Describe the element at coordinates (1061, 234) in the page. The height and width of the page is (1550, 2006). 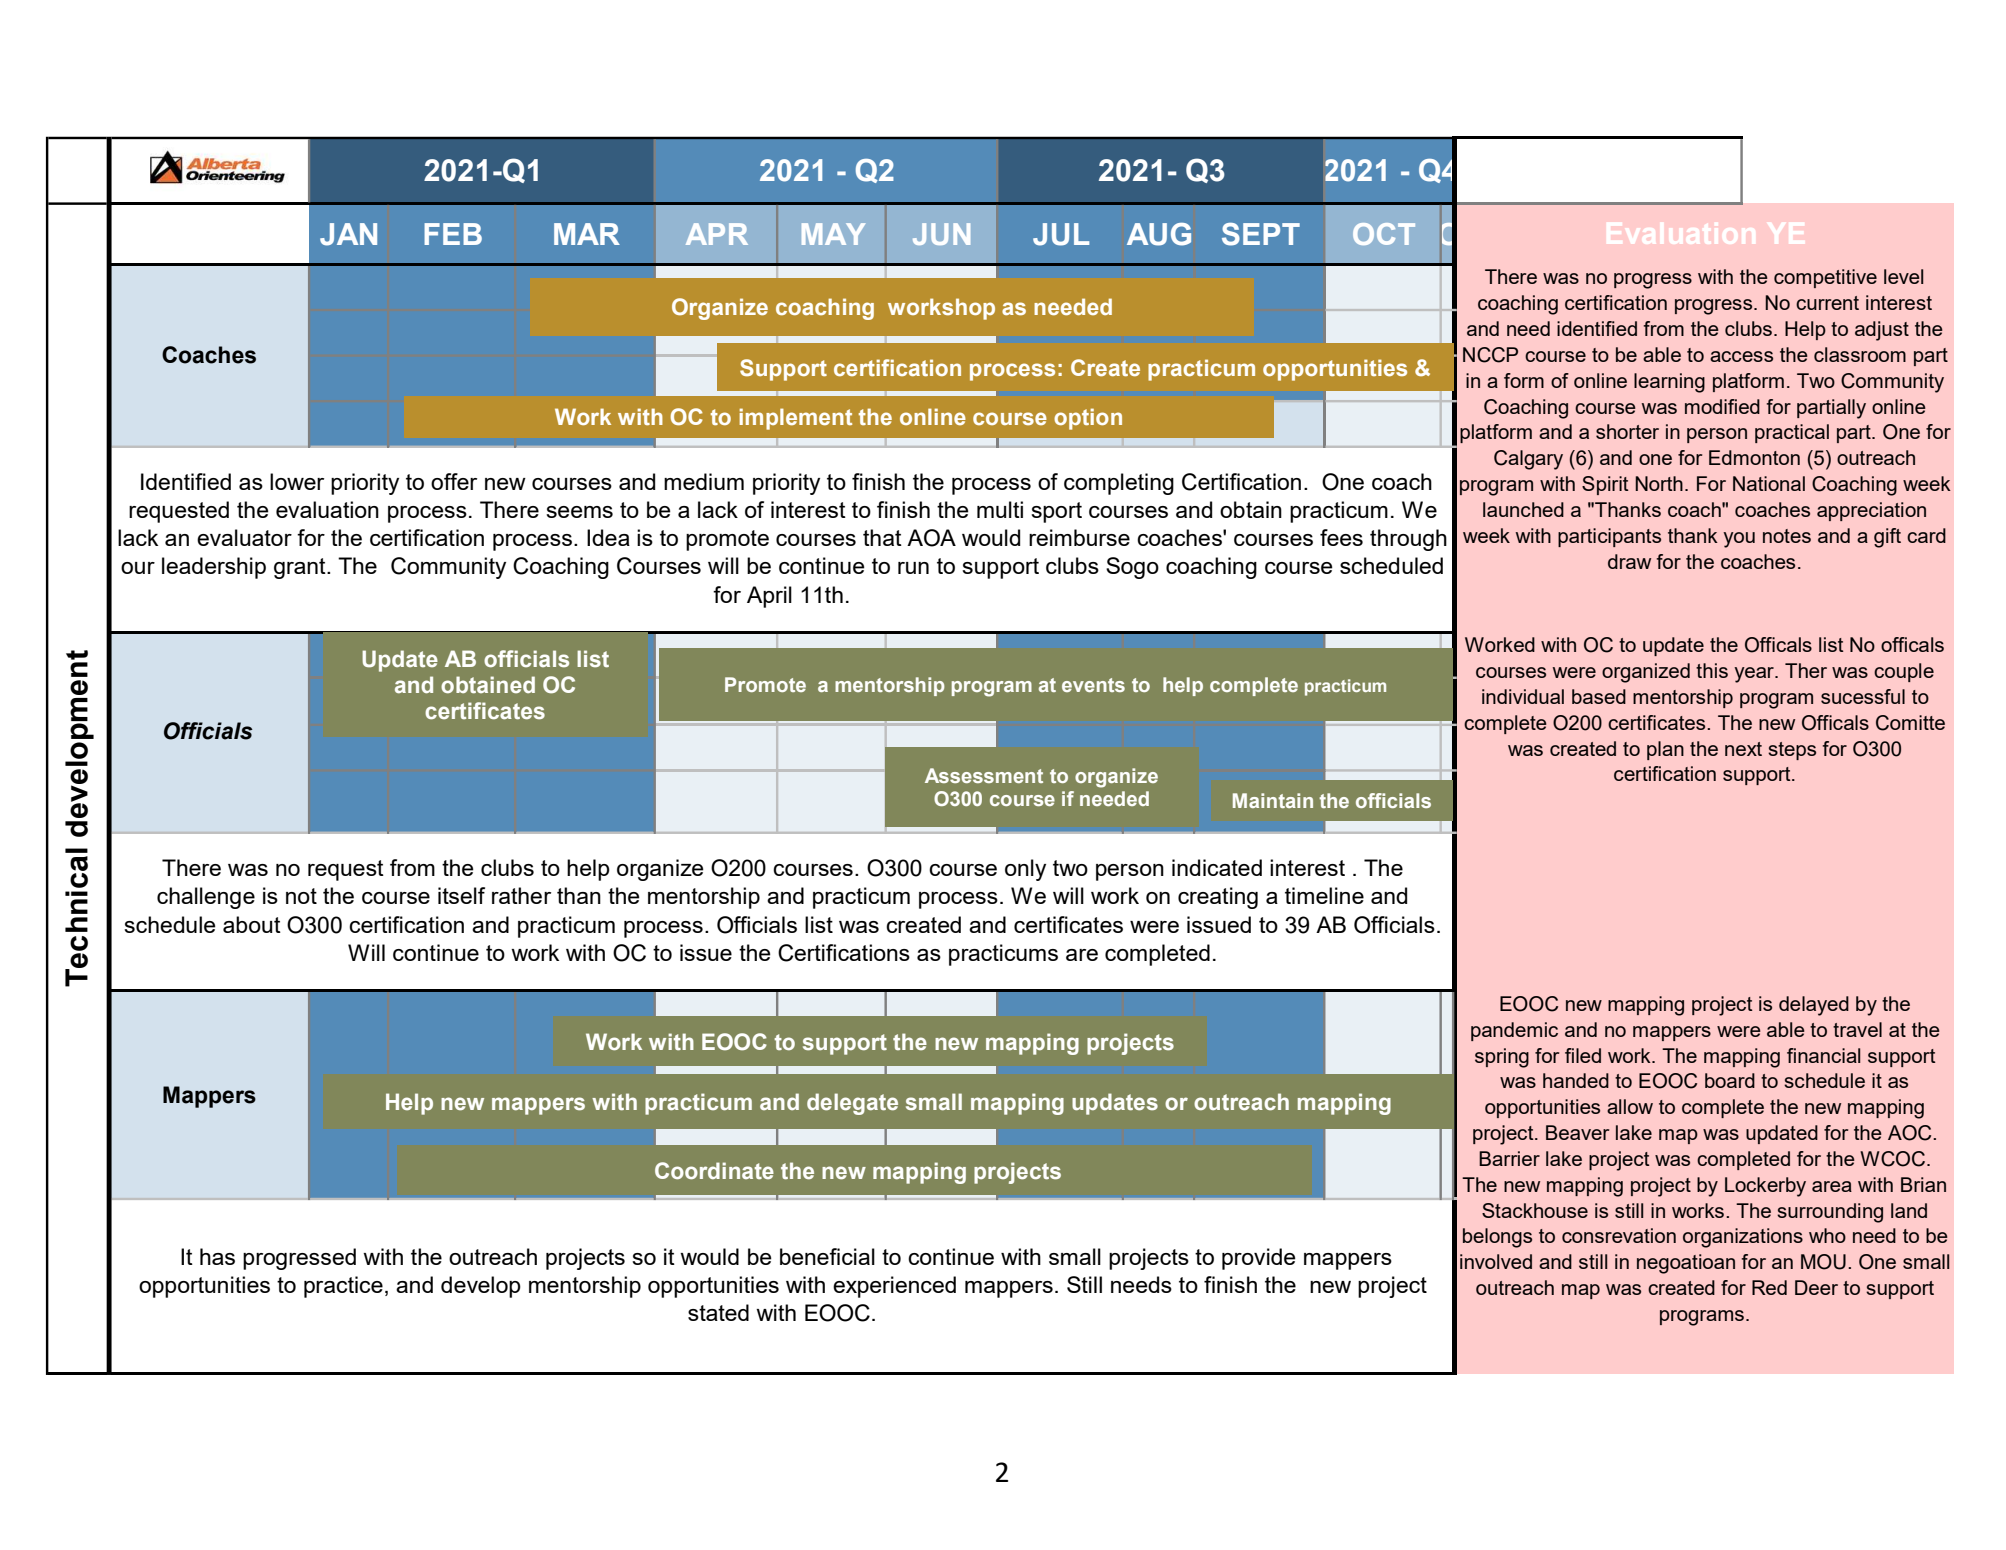
I see `JUL` at that location.
